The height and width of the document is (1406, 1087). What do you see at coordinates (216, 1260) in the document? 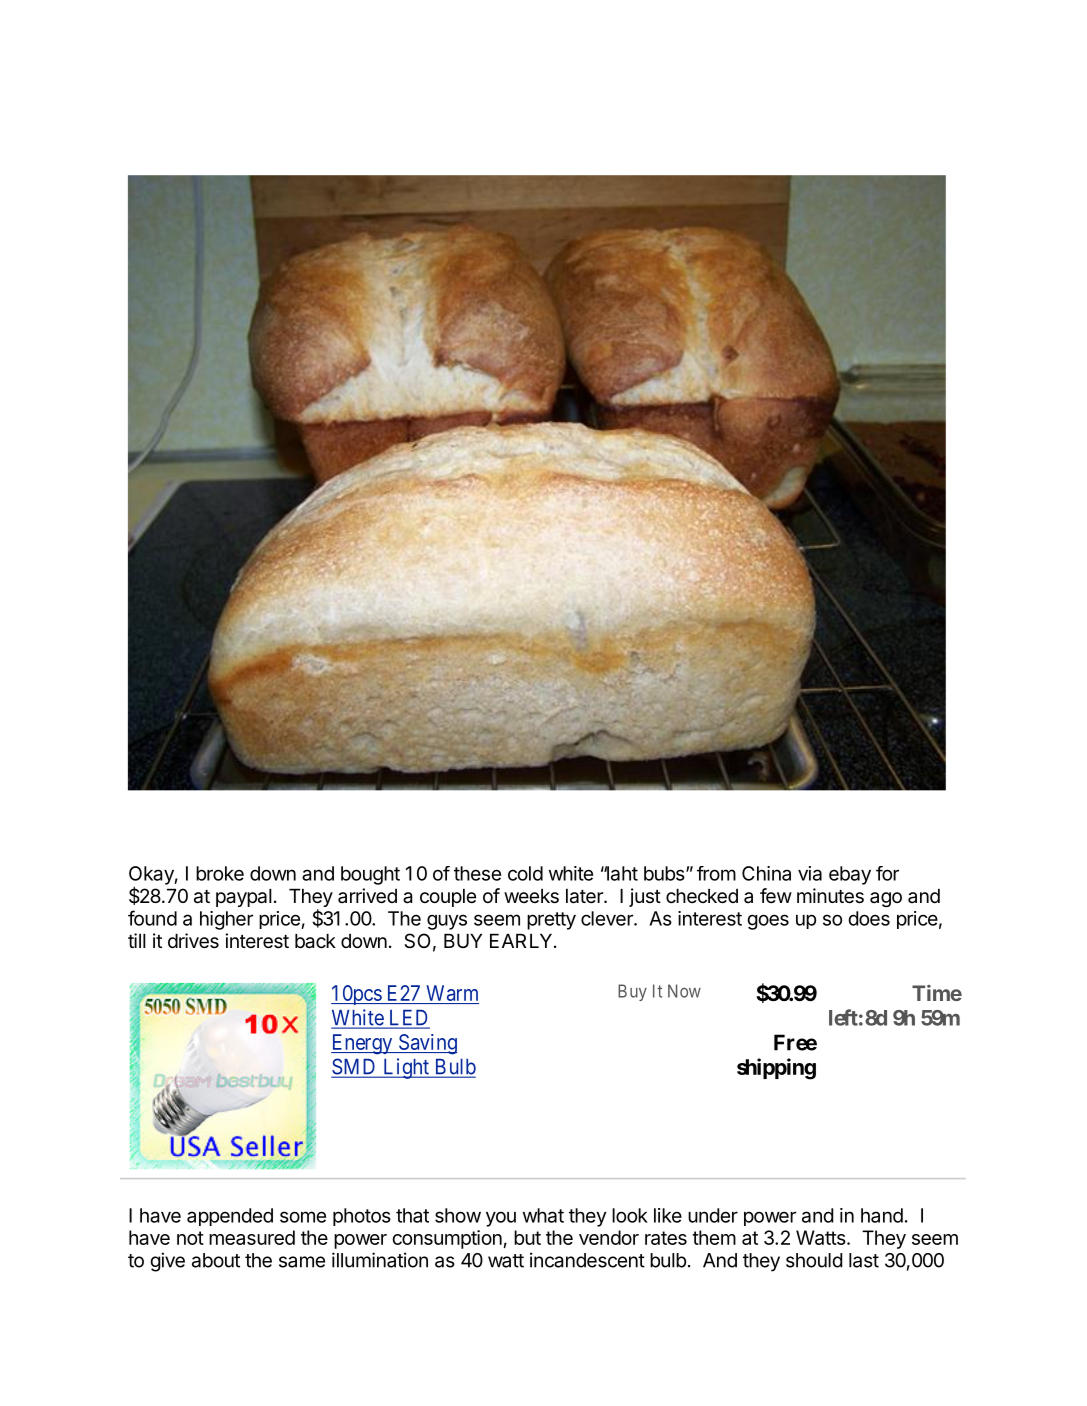
I see `about` at bounding box center [216, 1260].
